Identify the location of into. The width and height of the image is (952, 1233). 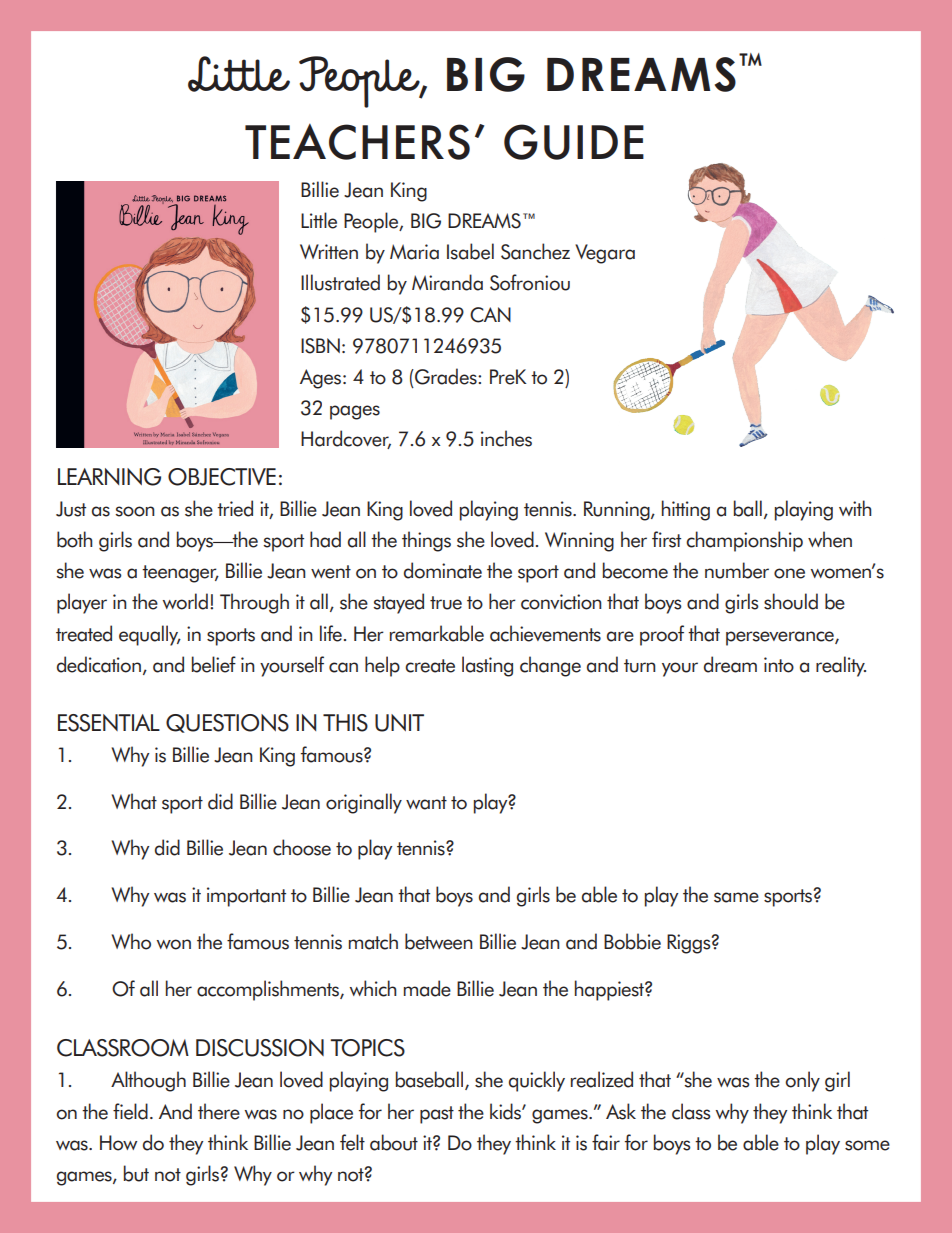
(779, 665).
